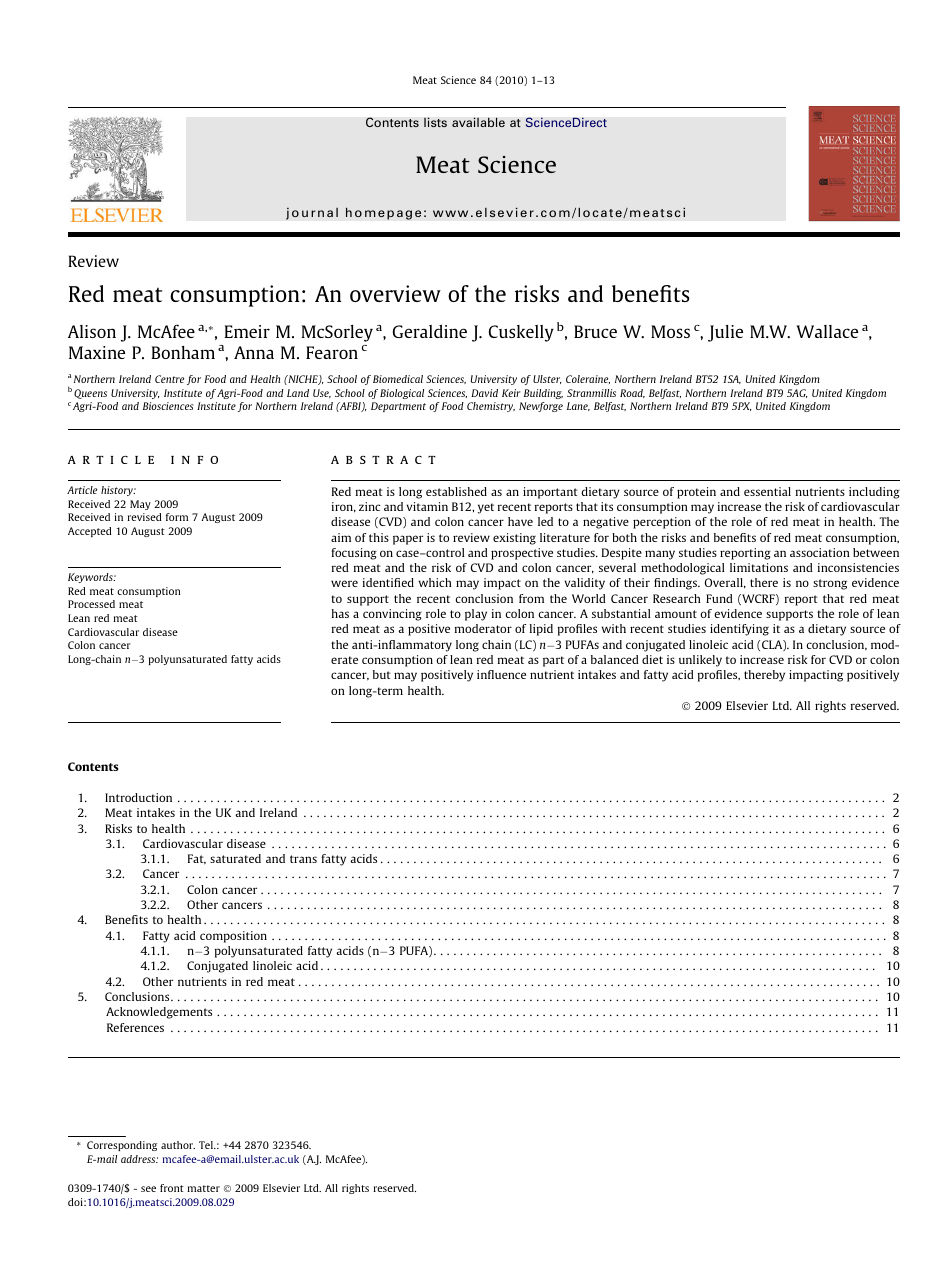 The height and width of the page is (1270, 952). I want to click on trans, so click(303, 859).
